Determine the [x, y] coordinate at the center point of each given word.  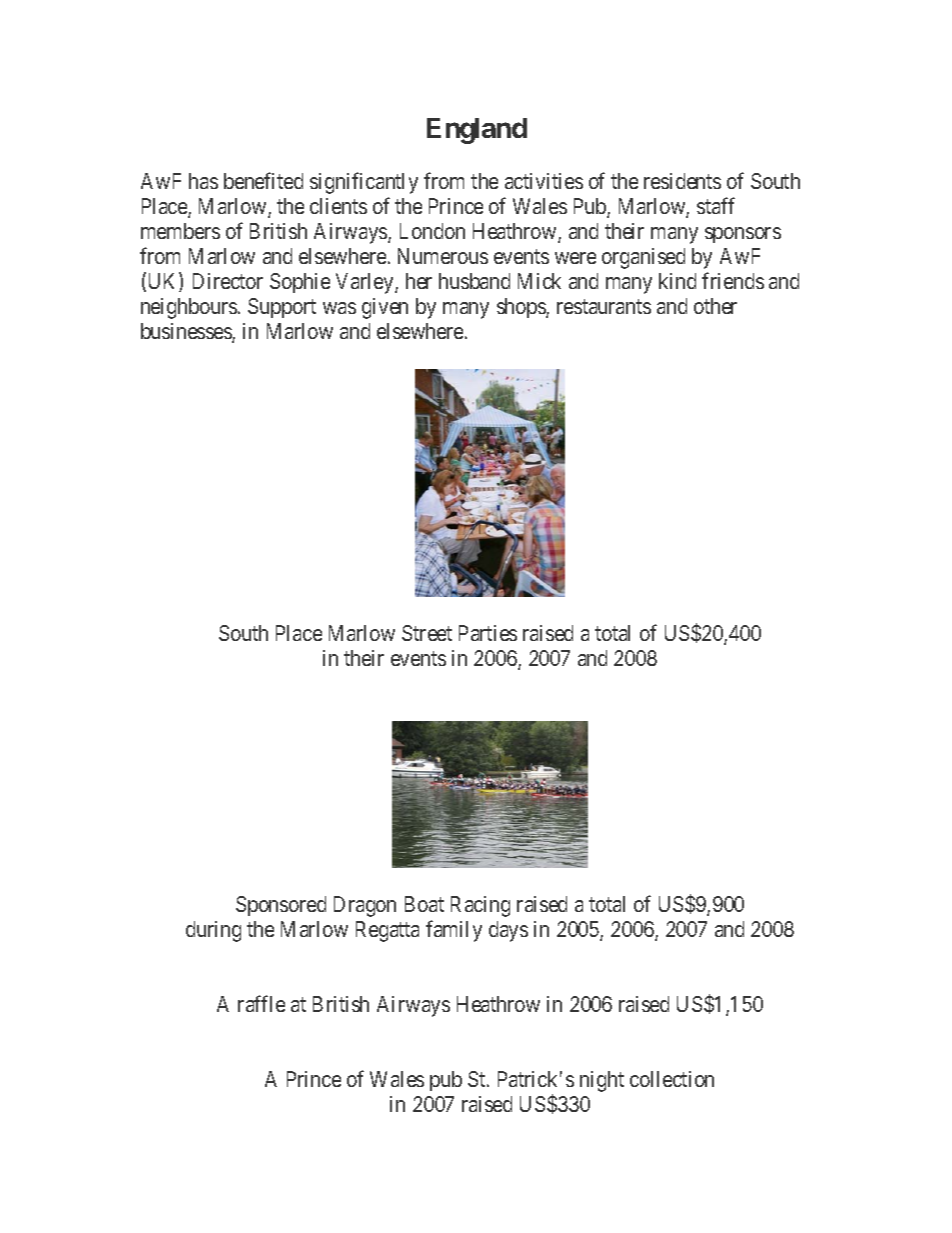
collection [672, 1079]
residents [682, 181]
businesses [187, 332]
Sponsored [281, 906]
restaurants [604, 307]
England [477, 131]
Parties [488, 633]
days [508, 931]
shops [522, 308]
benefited [263, 180]
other [715, 306]
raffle [261, 1003]
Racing [480, 906]
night [602, 1081]
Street [427, 633]
